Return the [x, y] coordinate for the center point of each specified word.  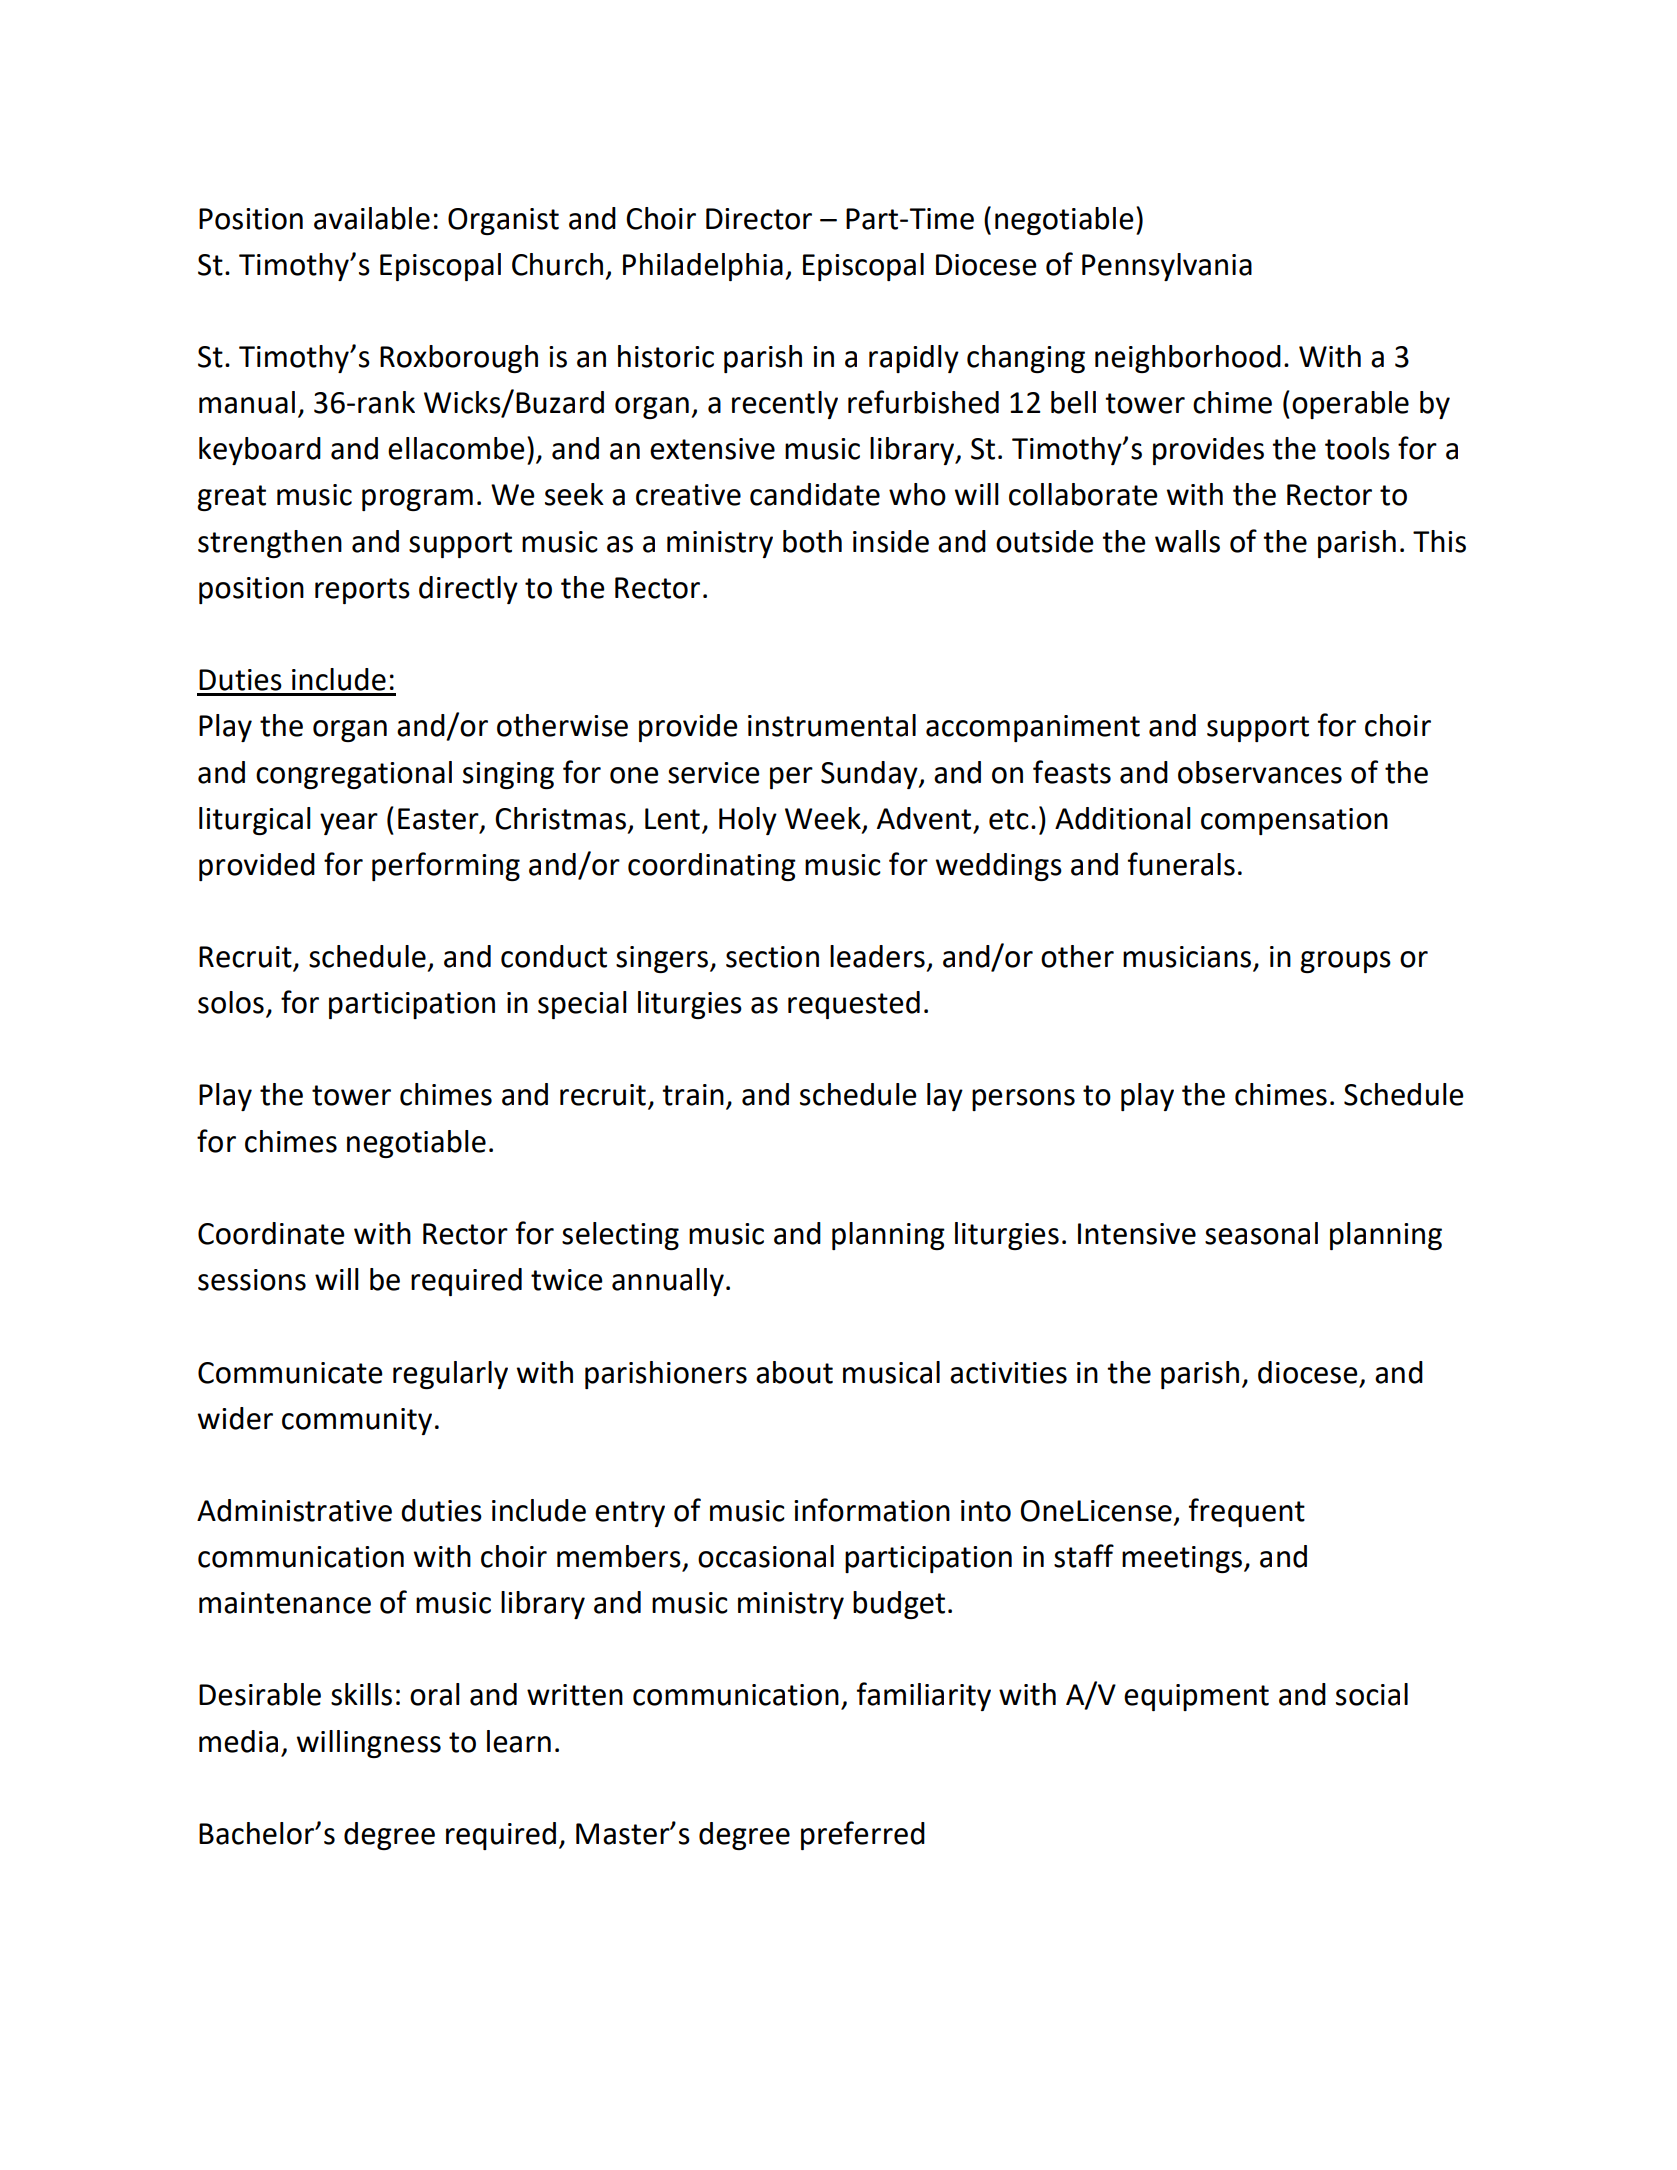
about [794, 1372]
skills [361, 1694]
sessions [252, 1280]
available [372, 218]
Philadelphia [703, 267]
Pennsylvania [1167, 267]
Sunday [870, 775]
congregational [354, 775]
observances [1260, 772]
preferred [863, 1835]
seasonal [1261, 1233]
